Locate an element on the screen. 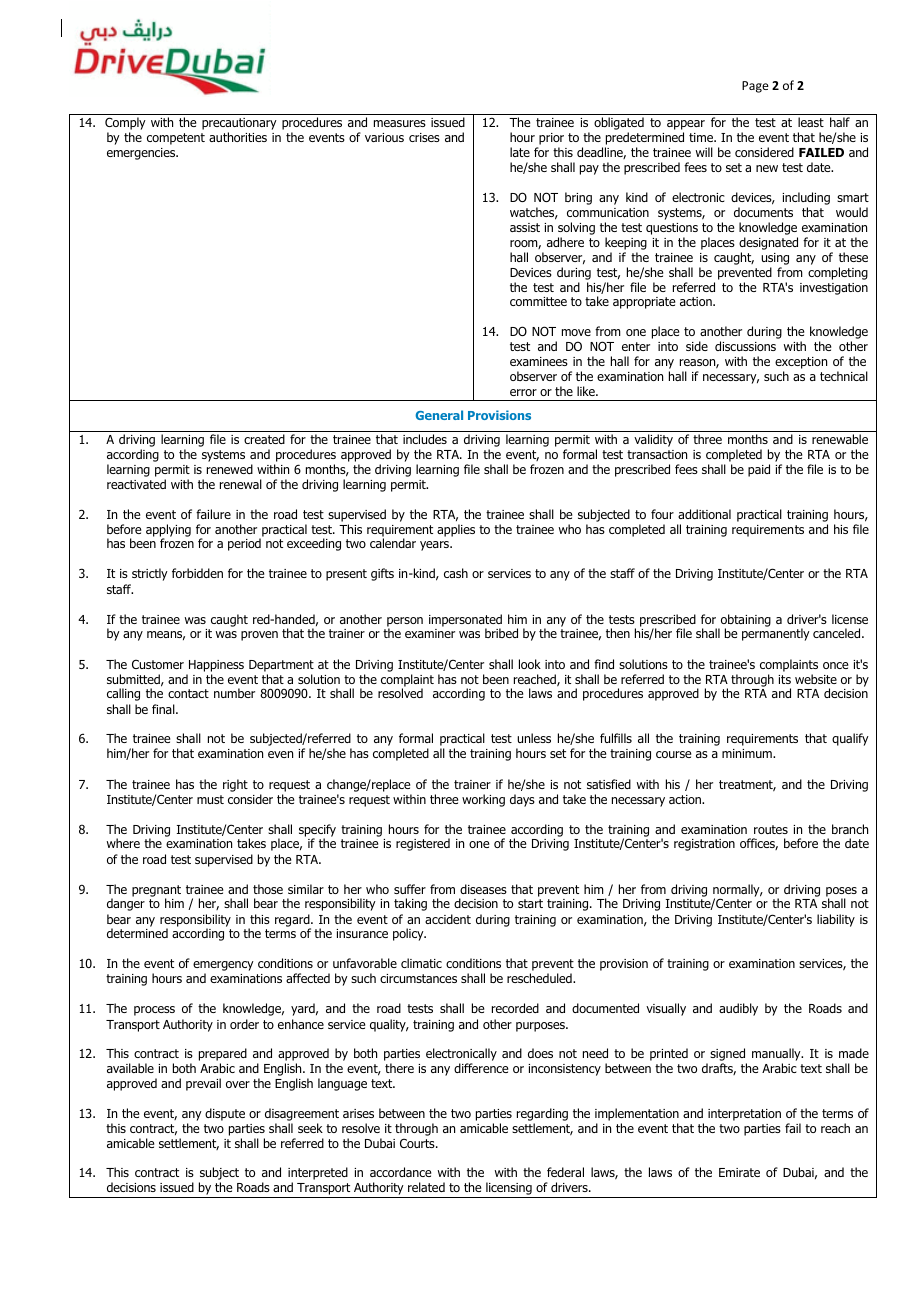 This screenshot has height=1307, width=924. working is located at coordinates (483, 800).
